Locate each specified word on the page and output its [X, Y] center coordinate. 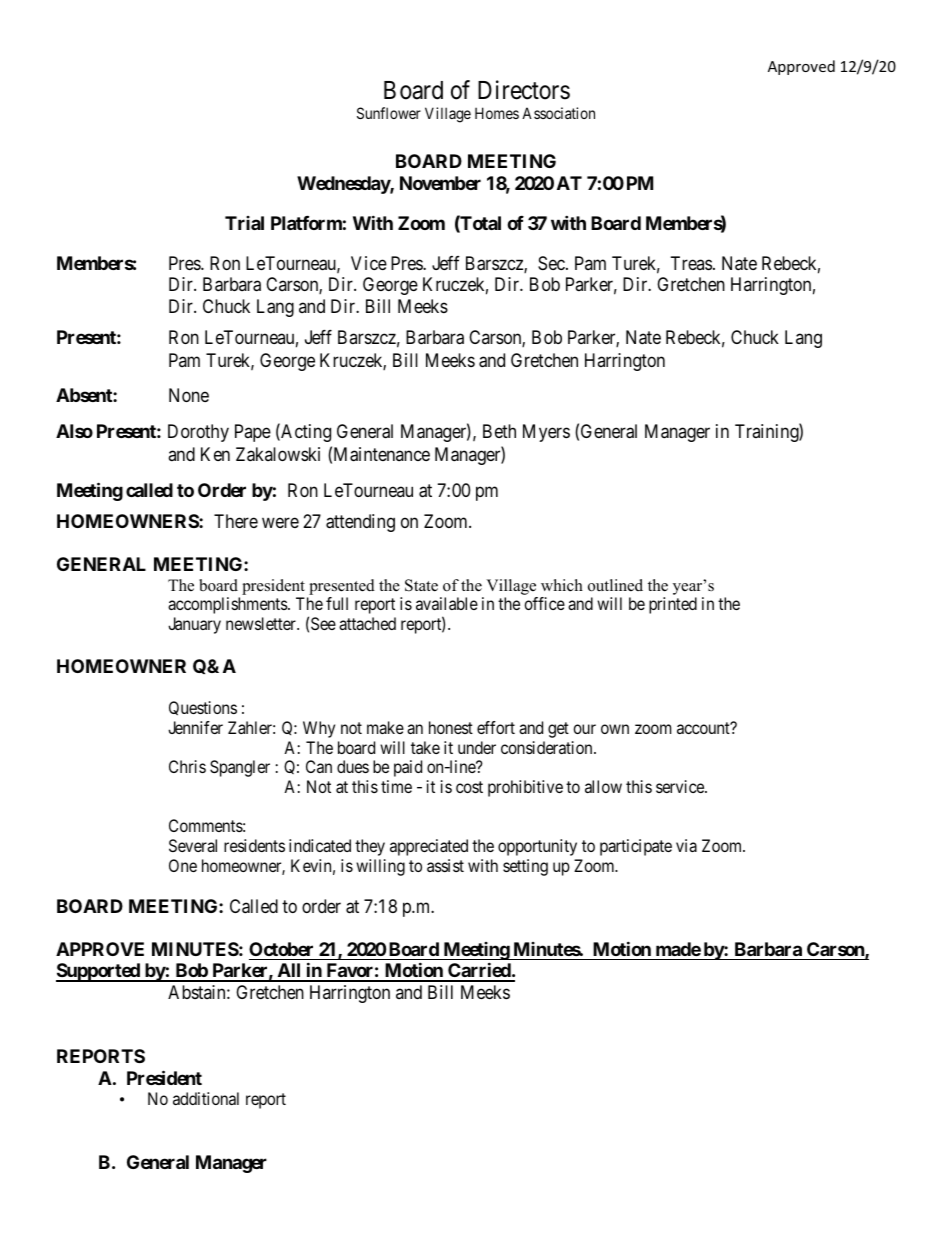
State [421, 585]
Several [193, 845]
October [281, 949]
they [370, 847]
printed [673, 605]
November [440, 183]
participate [636, 847]
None [189, 395]
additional [206, 1098]
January [194, 625]
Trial [244, 223]
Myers [546, 433]
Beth [499, 431]
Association [558, 113]
